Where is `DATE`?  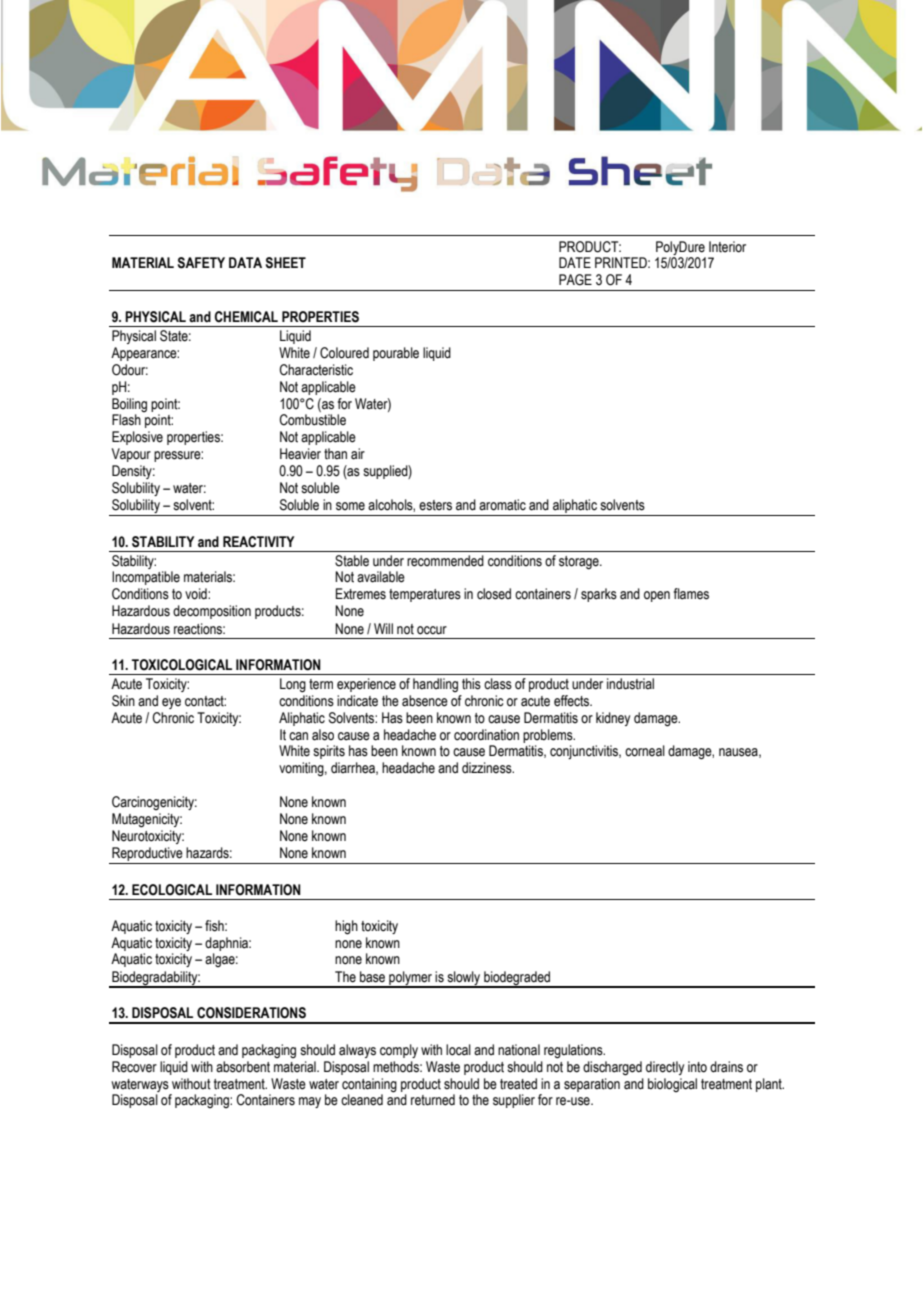
DATE is located at coordinates (575, 262).
